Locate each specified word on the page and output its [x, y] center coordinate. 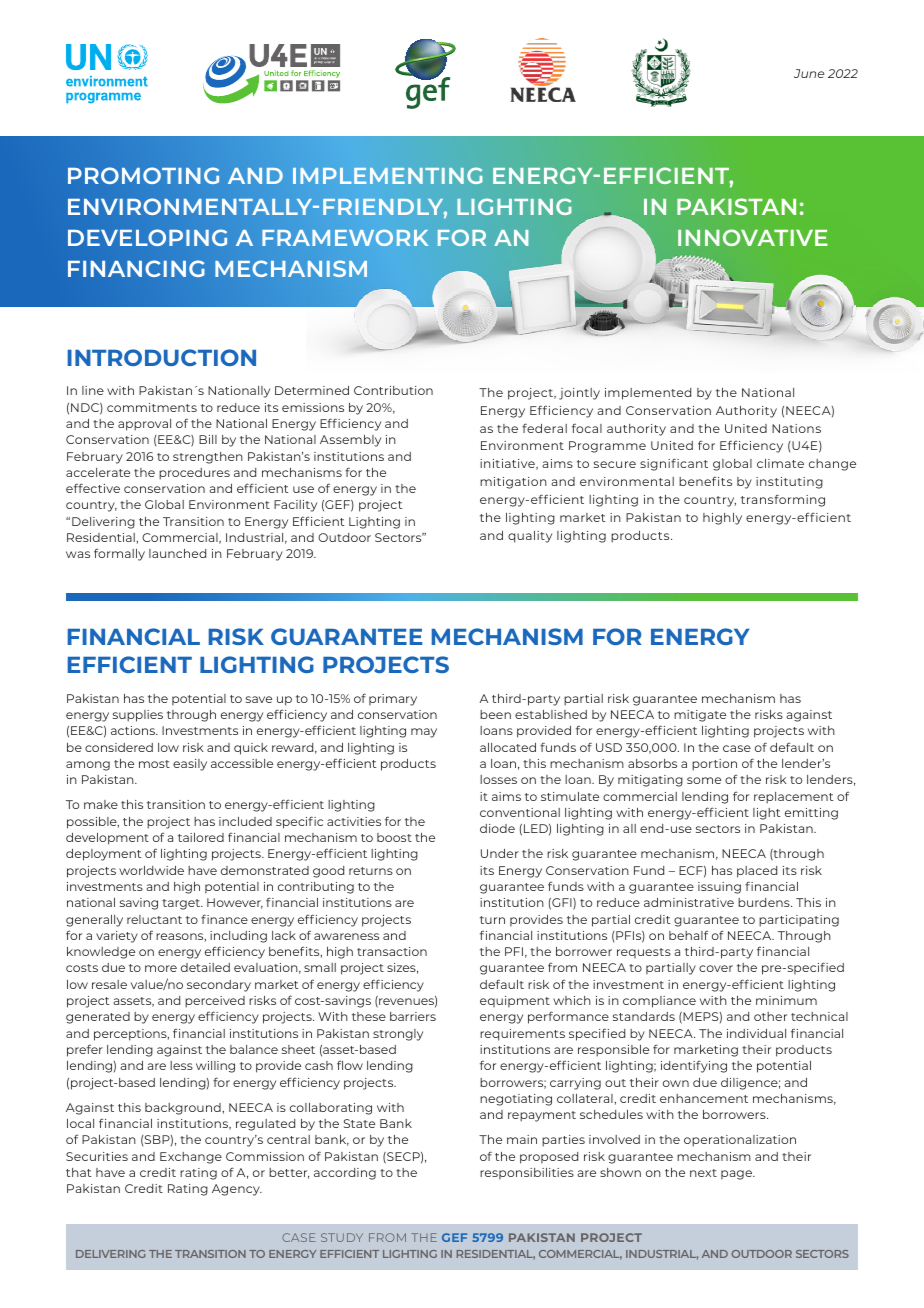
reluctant [154, 919]
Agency [237, 1190]
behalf [688, 935]
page [737, 1175]
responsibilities [527, 1173]
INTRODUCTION [162, 357]
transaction [392, 951]
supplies [138, 716]
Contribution [393, 390]
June [809, 73]
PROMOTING [143, 175]
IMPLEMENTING [387, 176]
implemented [648, 394]
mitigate [700, 716]
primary [393, 700]
